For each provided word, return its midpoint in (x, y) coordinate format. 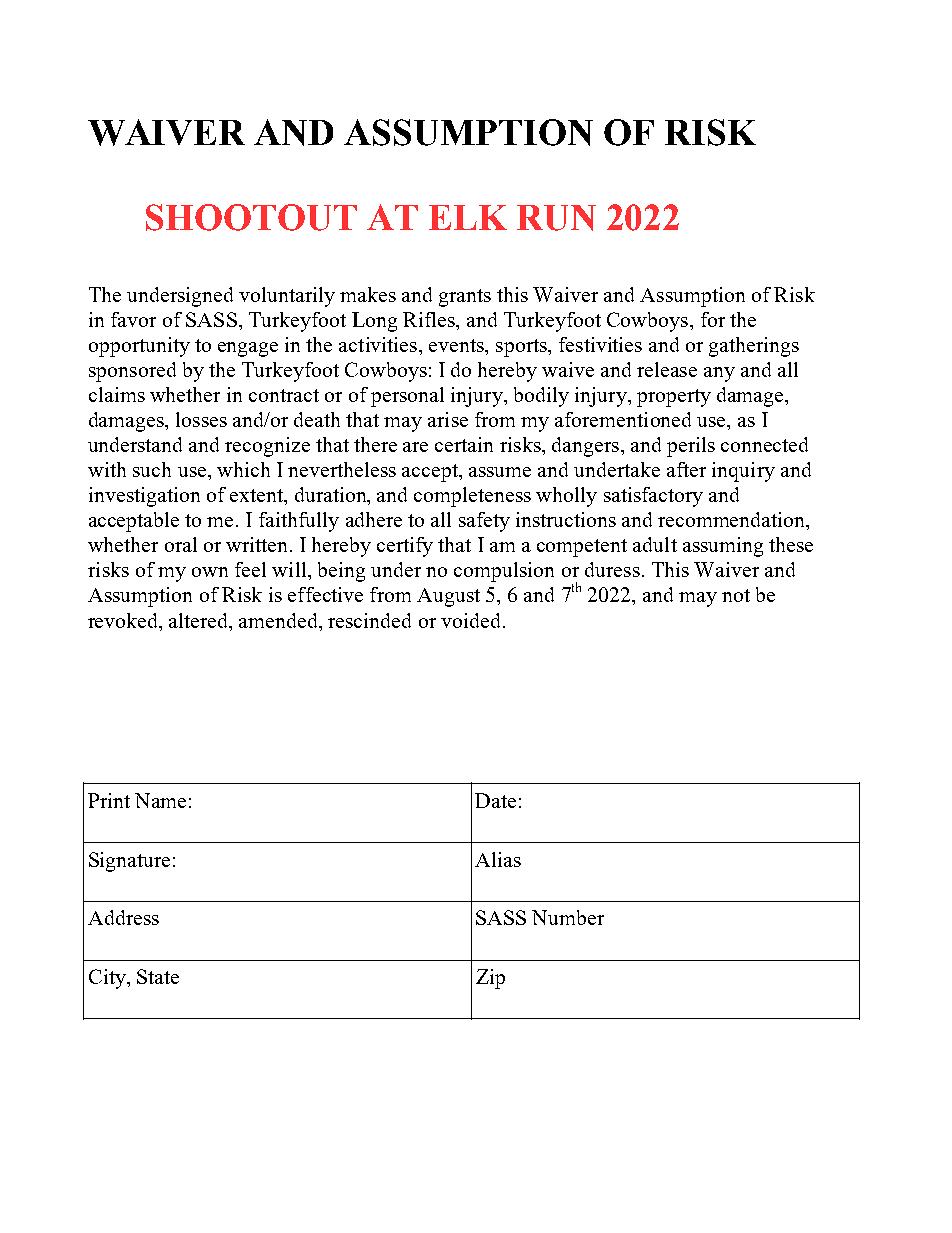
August (448, 597)
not (736, 595)
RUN (556, 218)
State (158, 976)
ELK (468, 217)
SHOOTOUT (251, 217)
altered (200, 620)
